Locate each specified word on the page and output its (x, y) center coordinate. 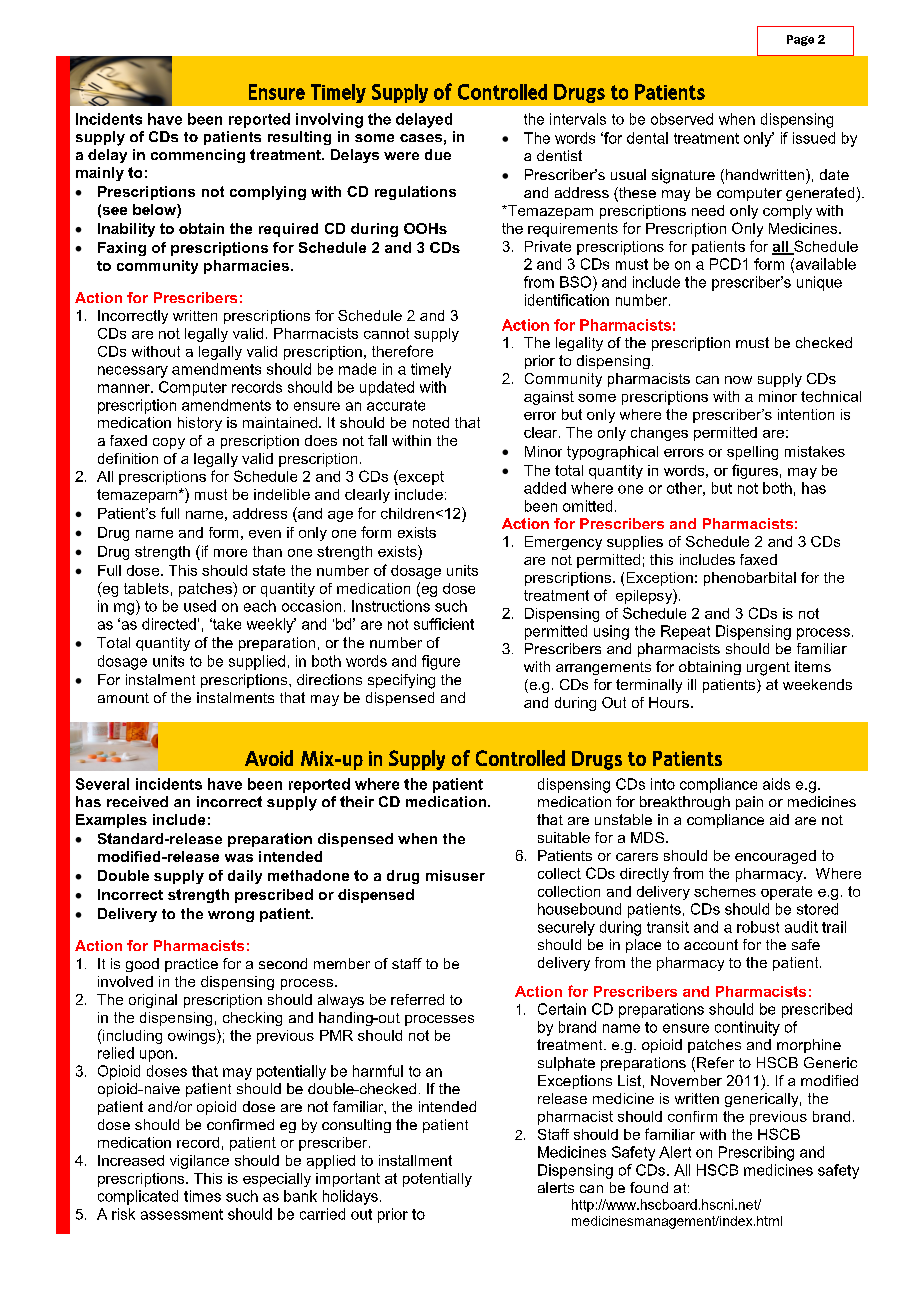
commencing (198, 156)
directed (169, 624)
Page (800, 40)
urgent (768, 669)
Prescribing (756, 1153)
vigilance (199, 1162)
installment (415, 1160)
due (438, 154)
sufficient (444, 624)
